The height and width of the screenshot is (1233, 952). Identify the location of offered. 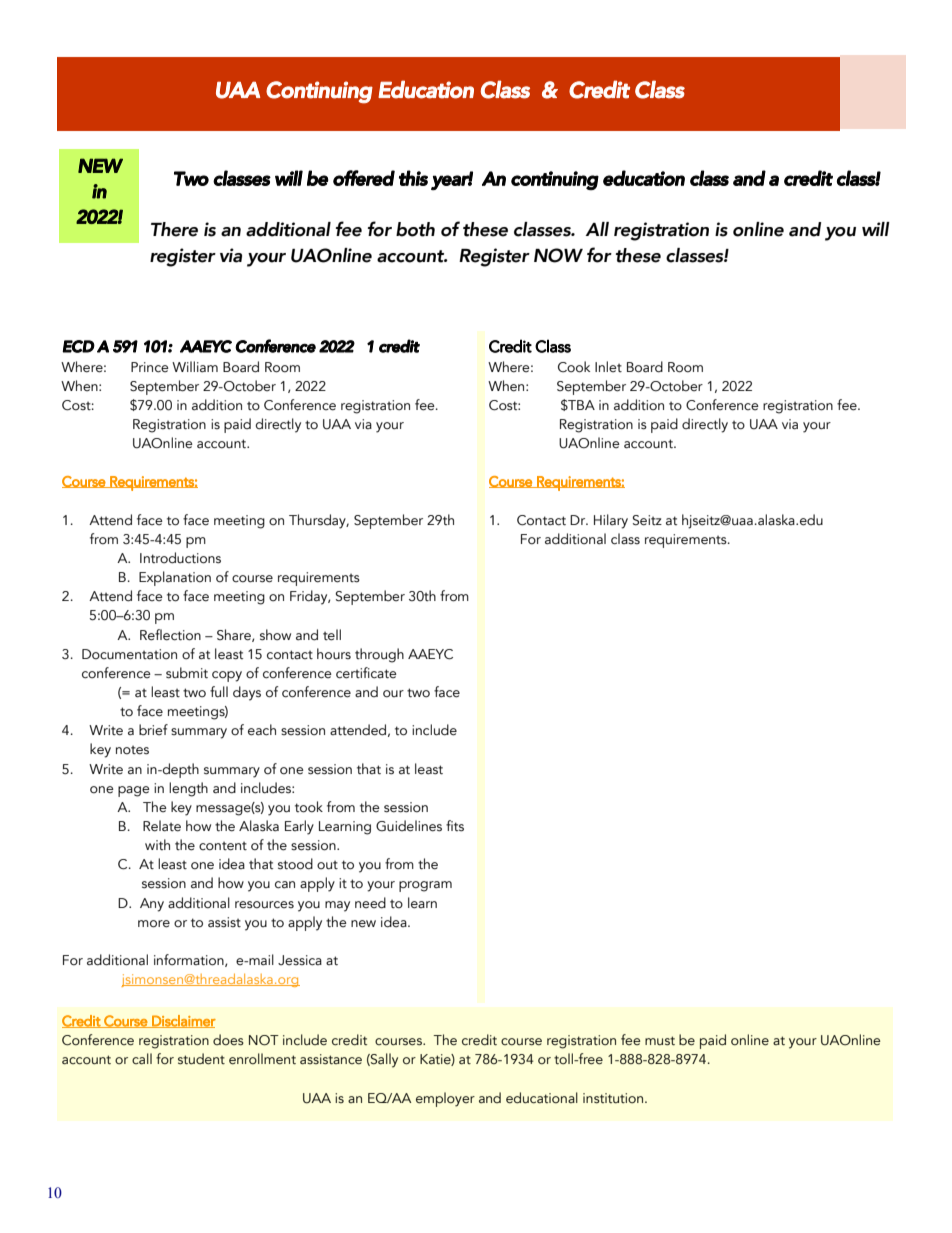
(364, 178).
